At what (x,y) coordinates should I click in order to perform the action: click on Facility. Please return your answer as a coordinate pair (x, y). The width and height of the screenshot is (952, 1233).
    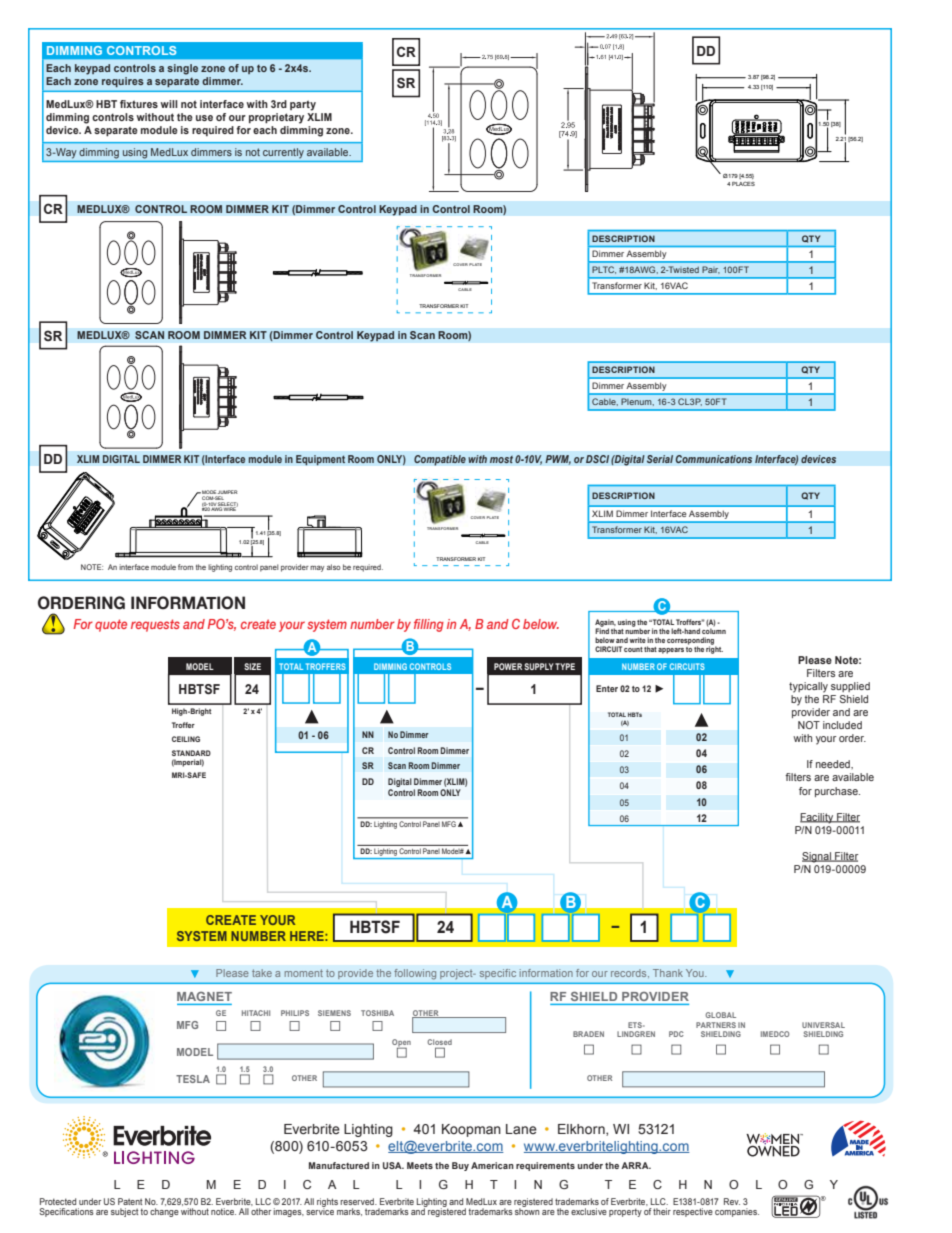
    Looking at the image, I should click on (818, 818).
